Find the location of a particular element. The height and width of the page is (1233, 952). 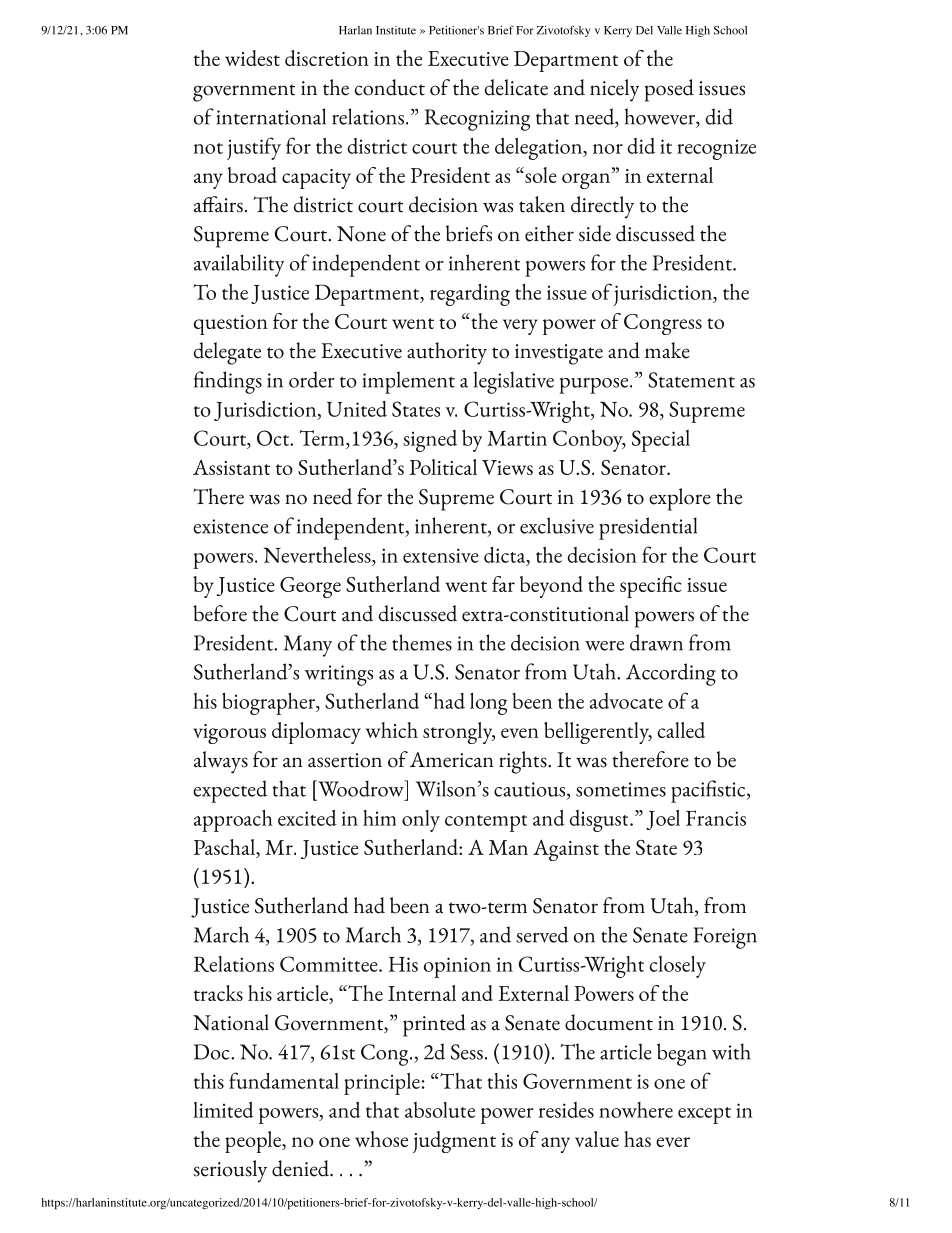

Joel is located at coordinates (663, 820).
